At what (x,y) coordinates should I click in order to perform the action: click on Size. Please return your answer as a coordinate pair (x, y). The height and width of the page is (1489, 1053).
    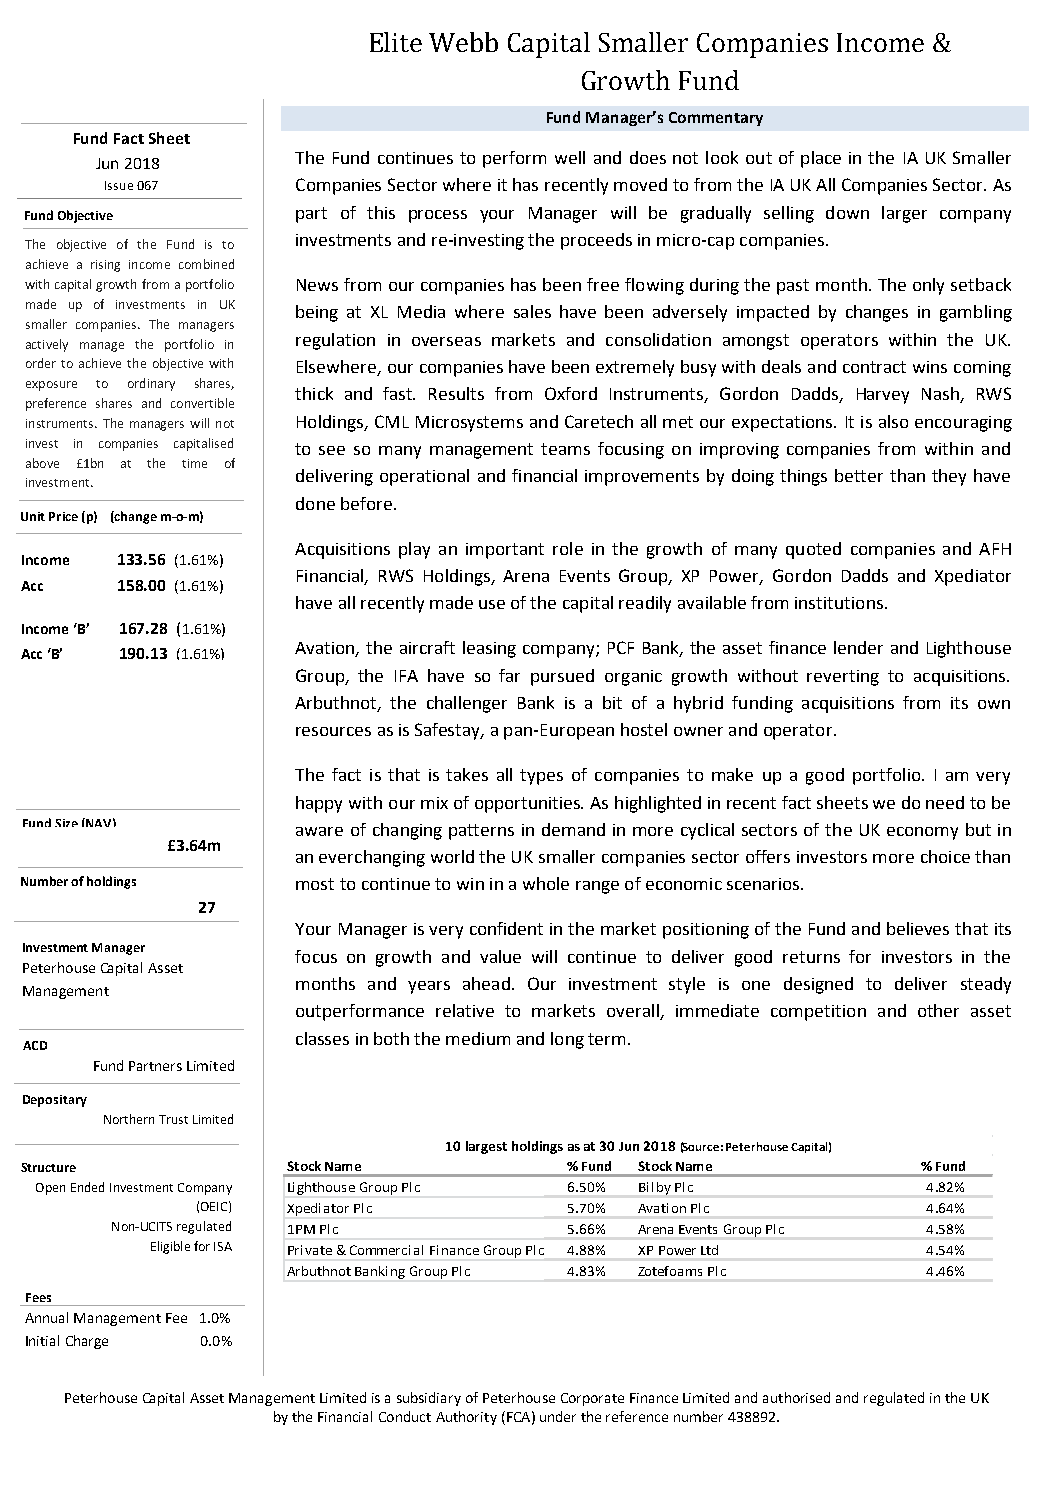
    Looking at the image, I should click on (66, 823).
